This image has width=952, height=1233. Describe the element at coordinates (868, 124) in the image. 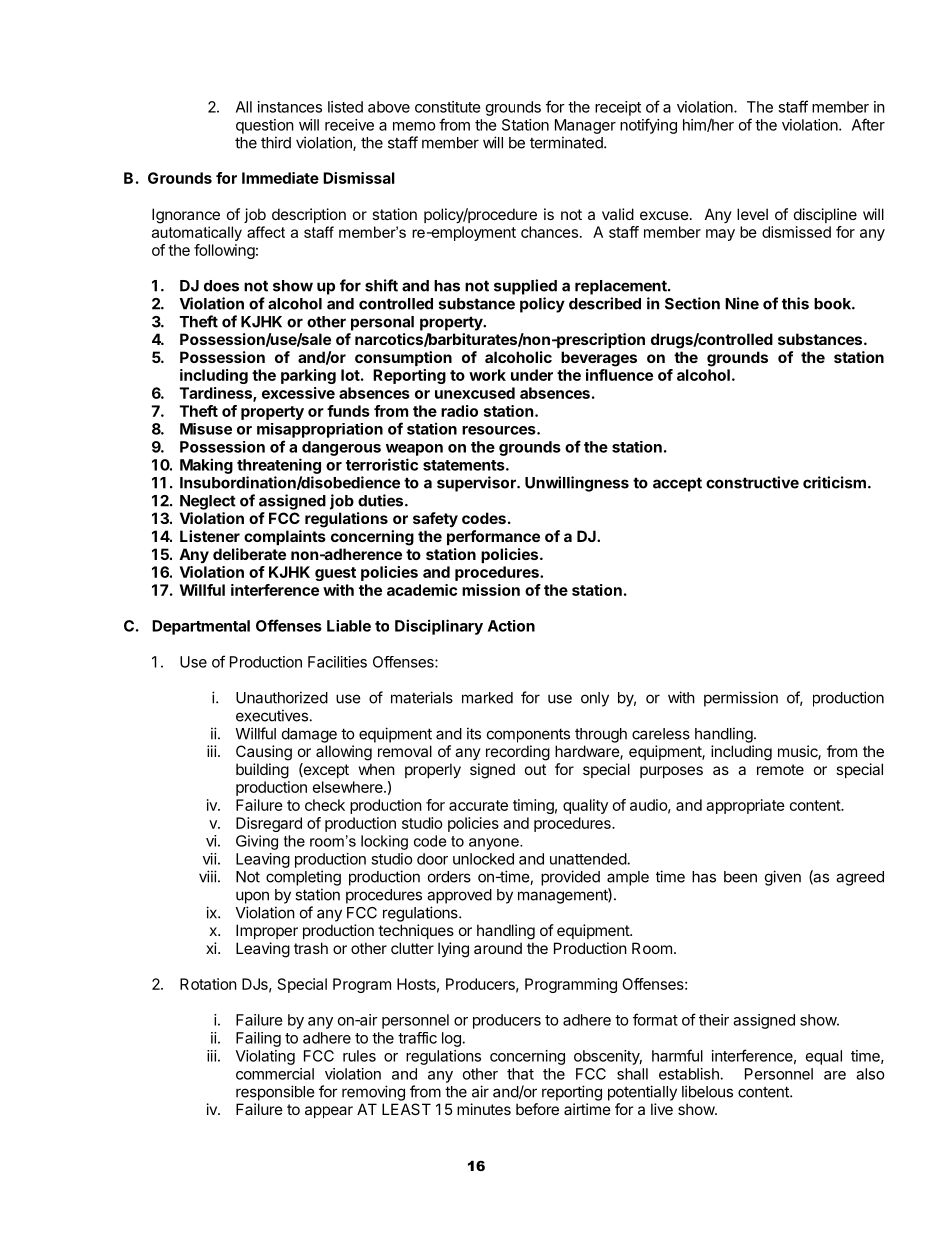

I see `After` at that location.
